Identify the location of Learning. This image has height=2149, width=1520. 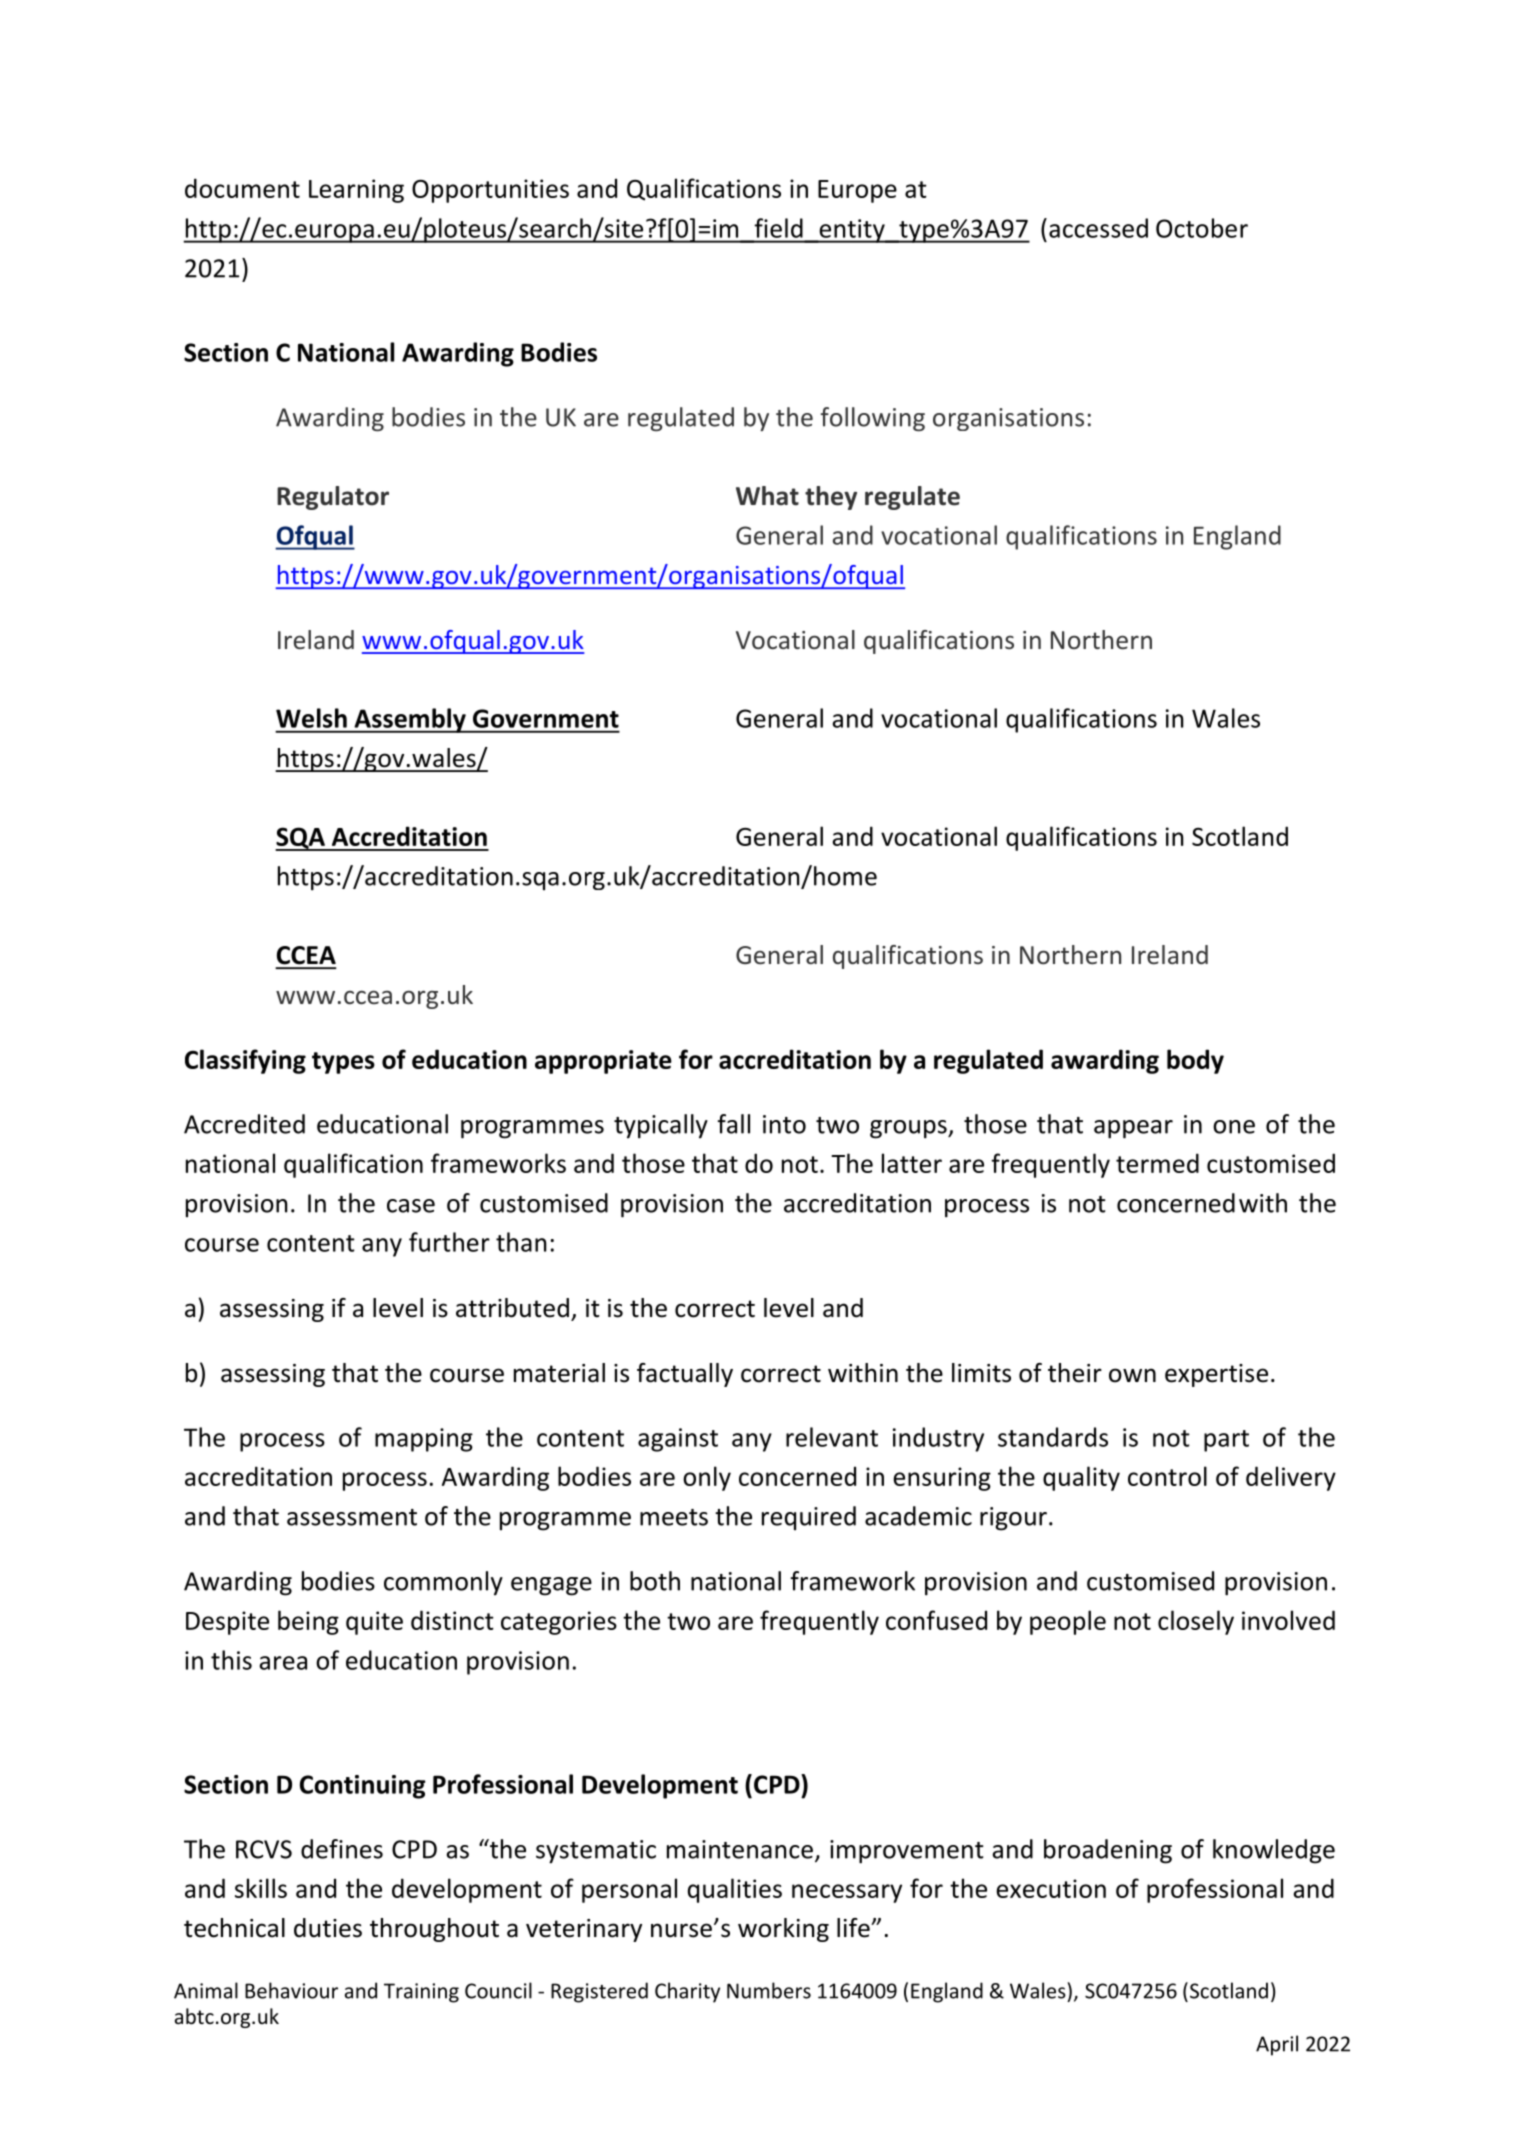
(356, 191).
